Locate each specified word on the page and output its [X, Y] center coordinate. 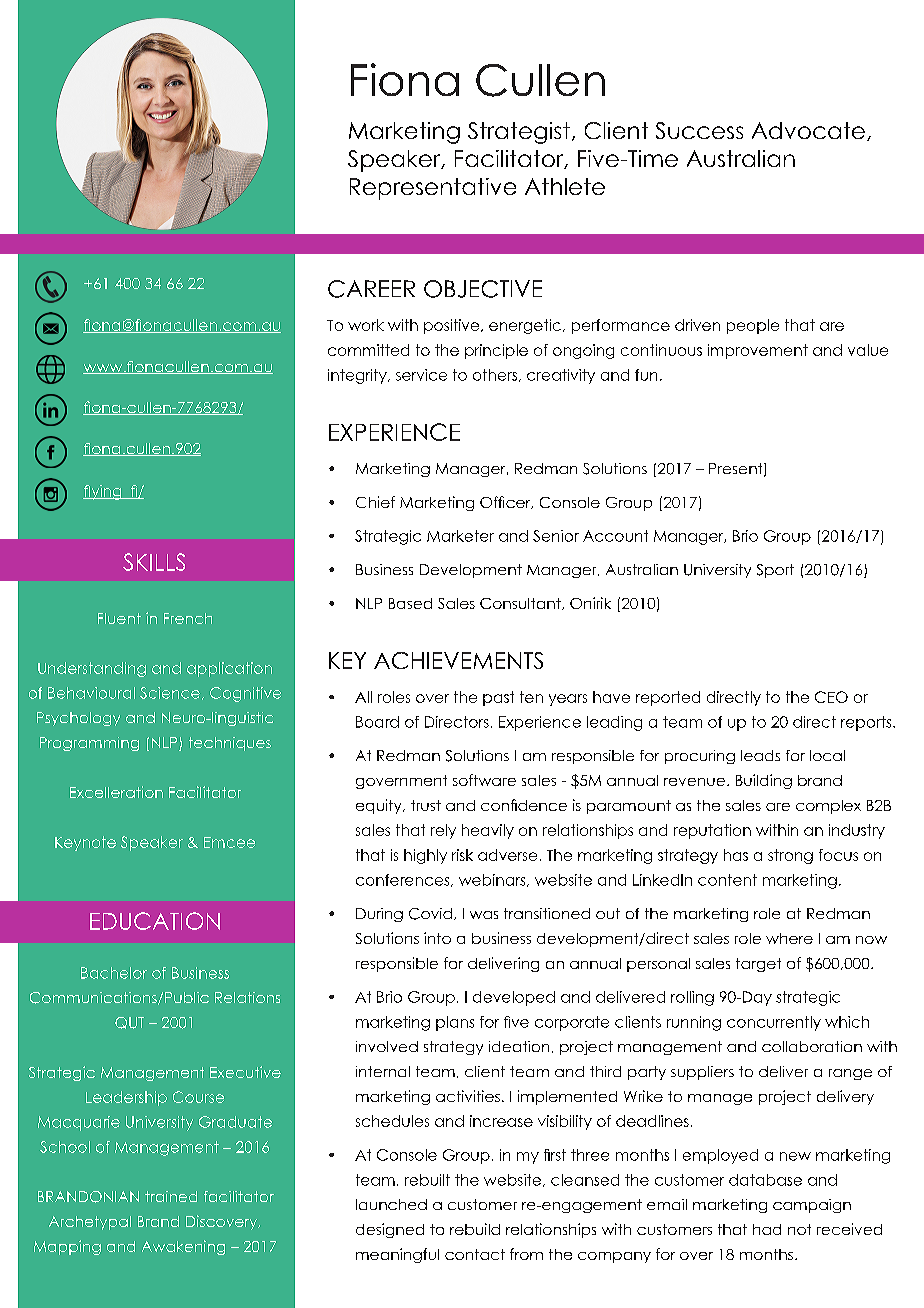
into [437, 938]
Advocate [808, 130]
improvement [758, 351]
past [498, 698]
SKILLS [154, 562]
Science [170, 693]
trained [171, 1196]
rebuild [475, 1229]
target [758, 965]
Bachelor [114, 973]
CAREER [371, 289]
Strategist [519, 133]
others [496, 375]
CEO [831, 697]
